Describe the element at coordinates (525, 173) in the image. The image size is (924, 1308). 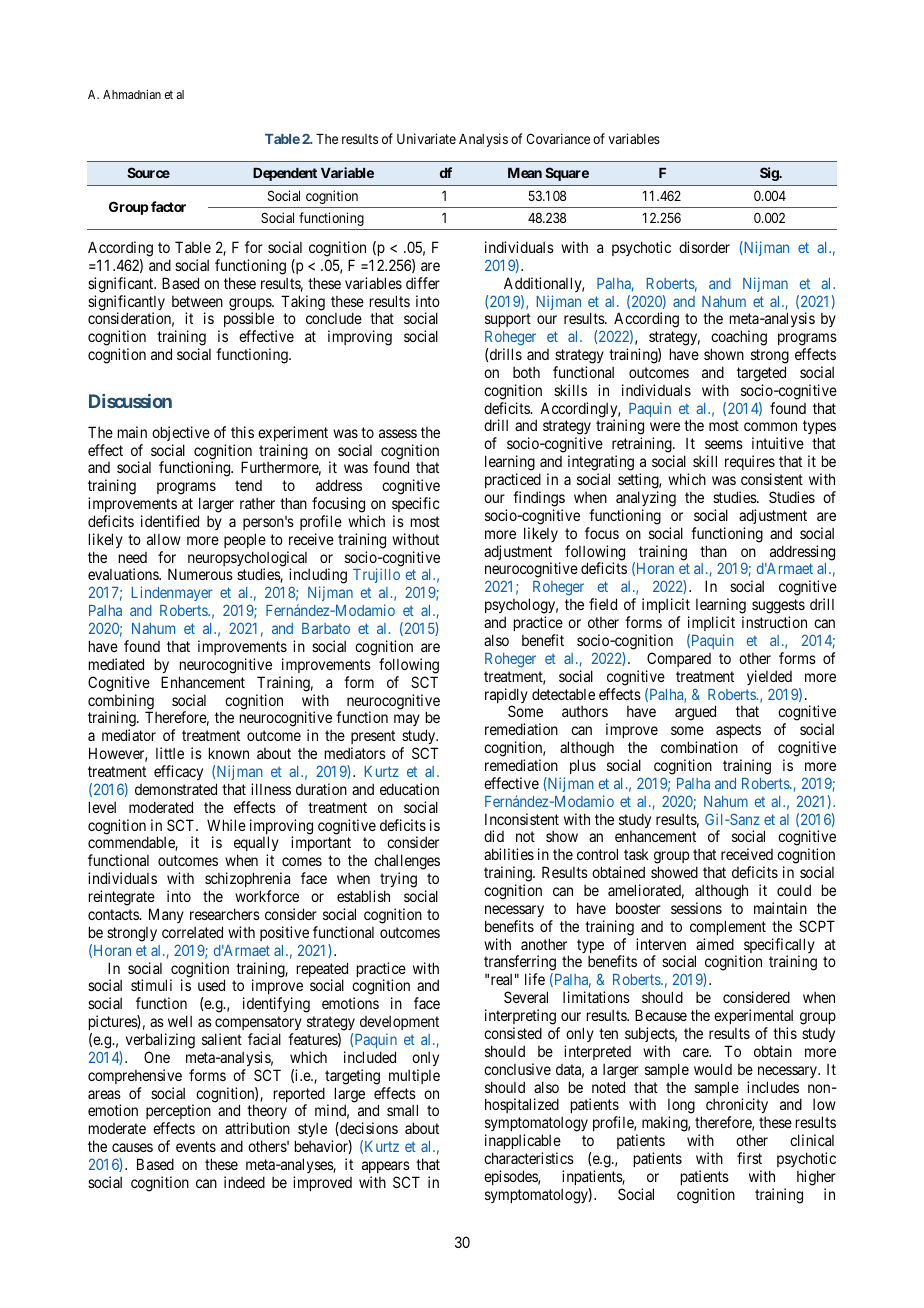
I see `Mean` at that location.
